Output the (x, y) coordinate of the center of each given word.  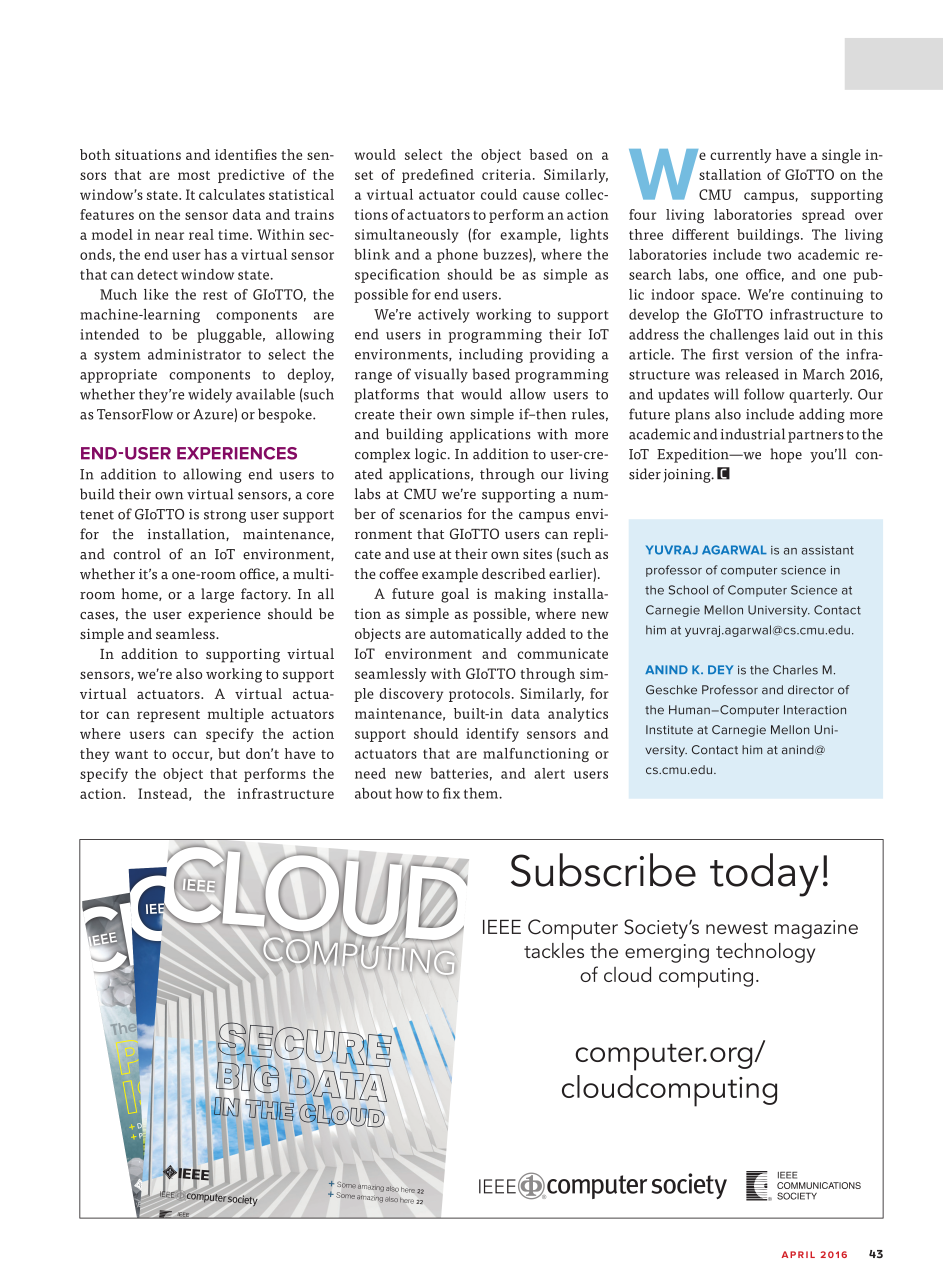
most (194, 175)
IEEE (502, 927)
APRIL (798, 1254)
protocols (479, 695)
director (811, 690)
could (499, 194)
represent (168, 716)
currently (740, 156)
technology (765, 953)
